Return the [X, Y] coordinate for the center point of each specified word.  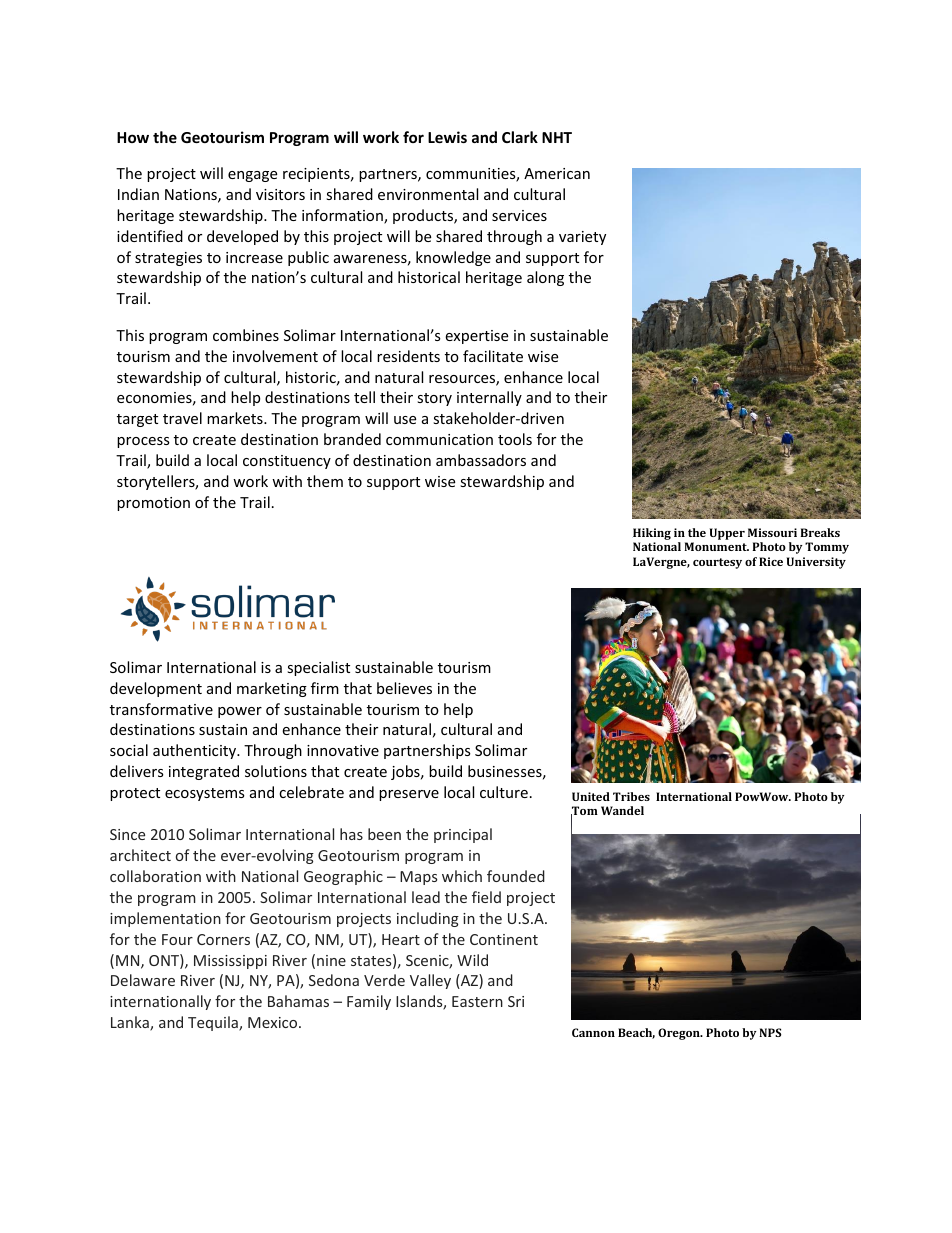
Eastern [477, 1001]
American [557, 173]
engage [252, 176]
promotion [153, 504]
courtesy [717, 563]
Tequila [214, 1023]
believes [404, 688]
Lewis [447, 137]
